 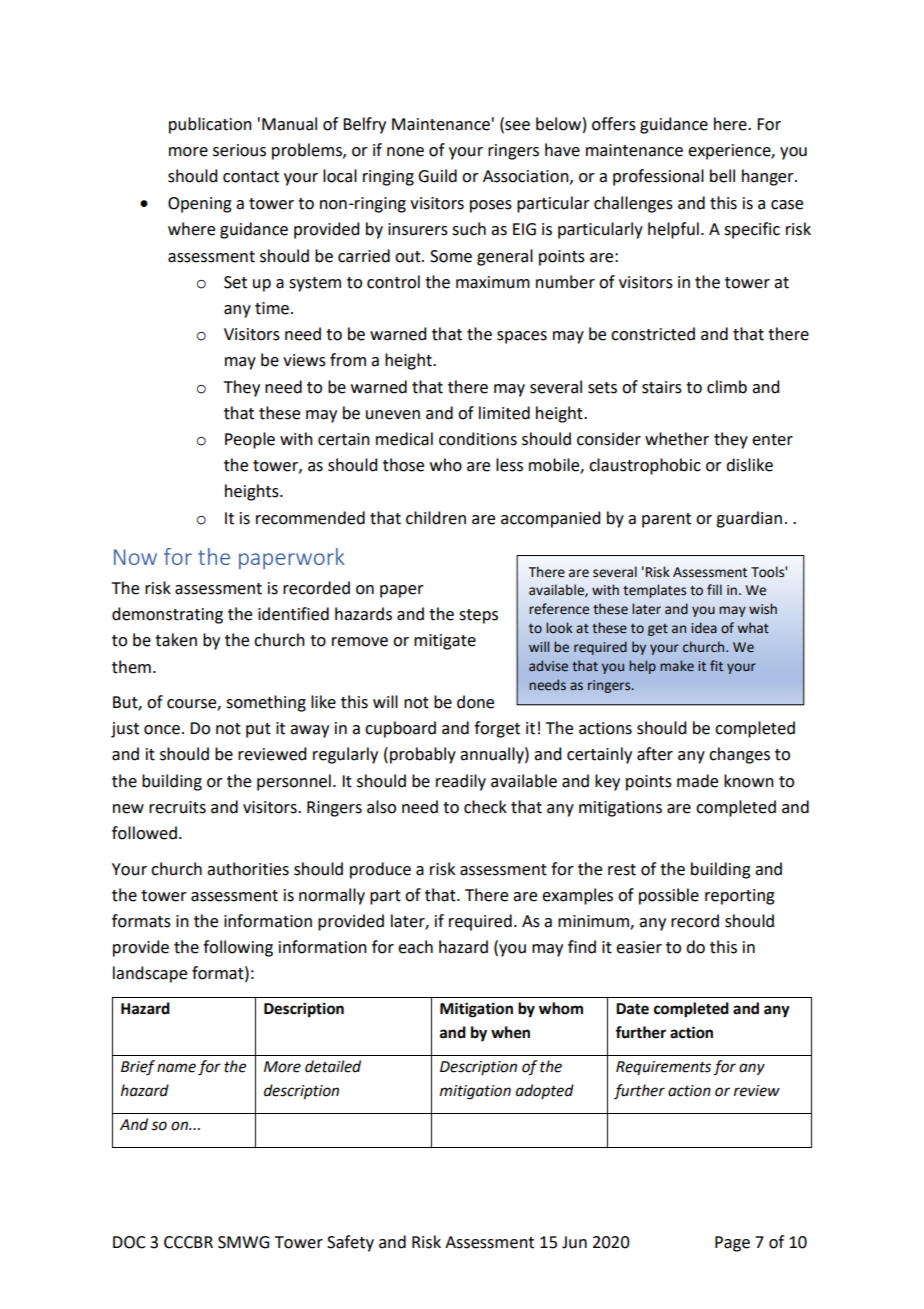 I want to click on each, so click(x=415, y=947).
